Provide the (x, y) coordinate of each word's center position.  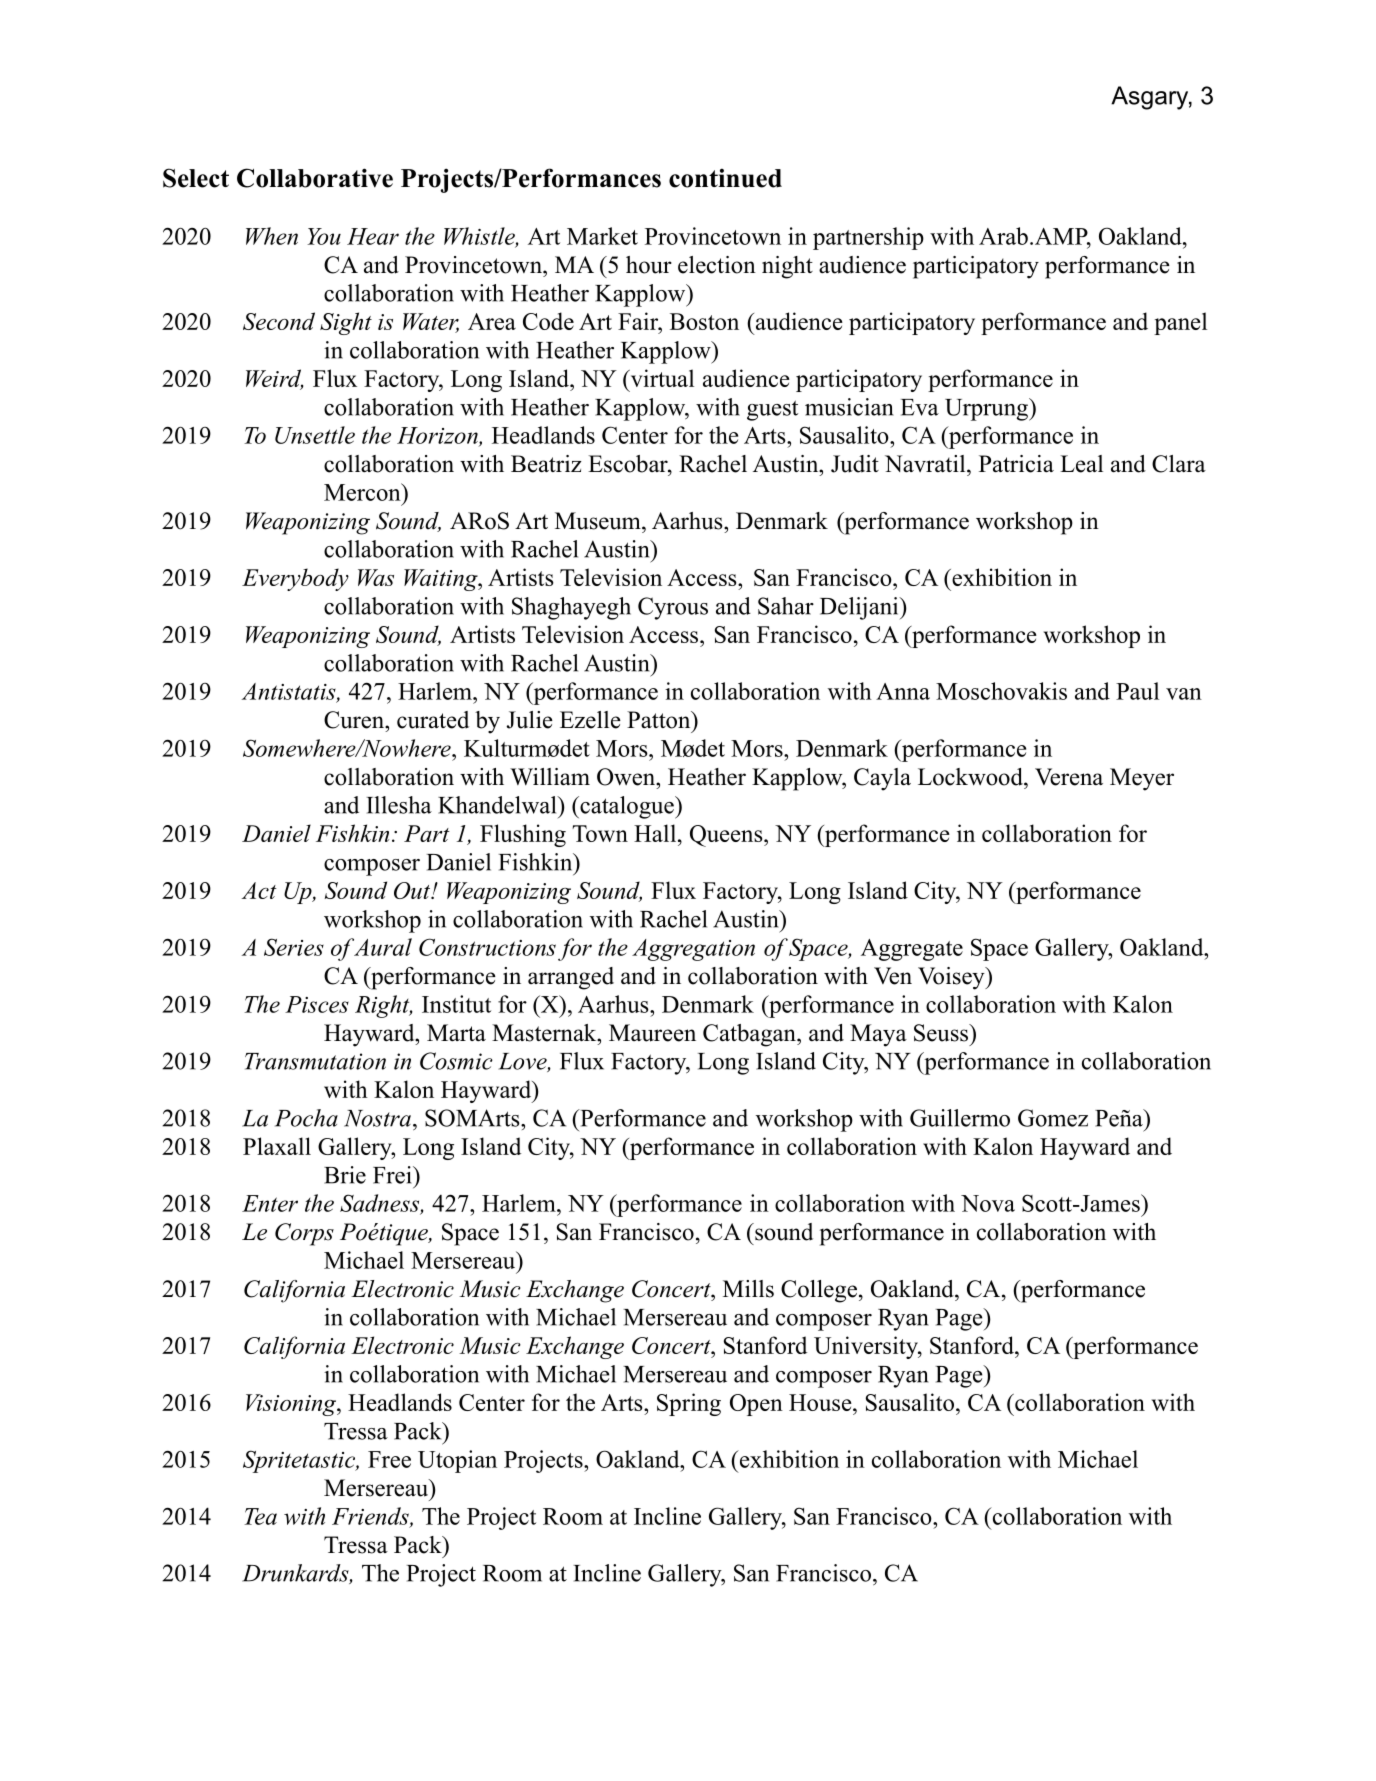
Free (389, 1459)
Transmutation (315, 1061)
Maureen (652, 1033)
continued (725, 178)
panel (1180, 323)
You (324, 236)
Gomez (1053, 1118)
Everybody (295, 579)
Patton (660, 720)
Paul (1137, 691)
